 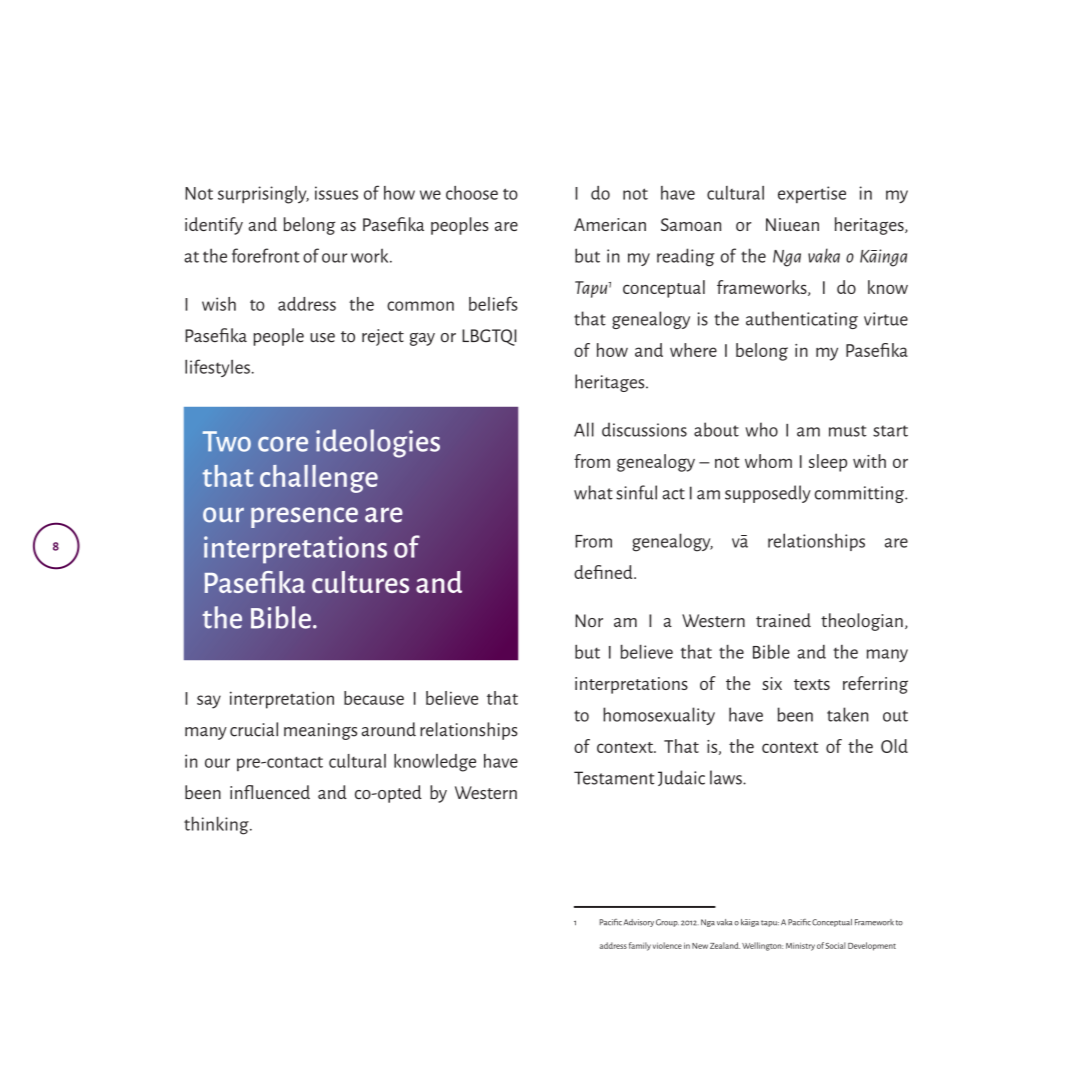 I want to click on core, so click(x=283, y=444).
